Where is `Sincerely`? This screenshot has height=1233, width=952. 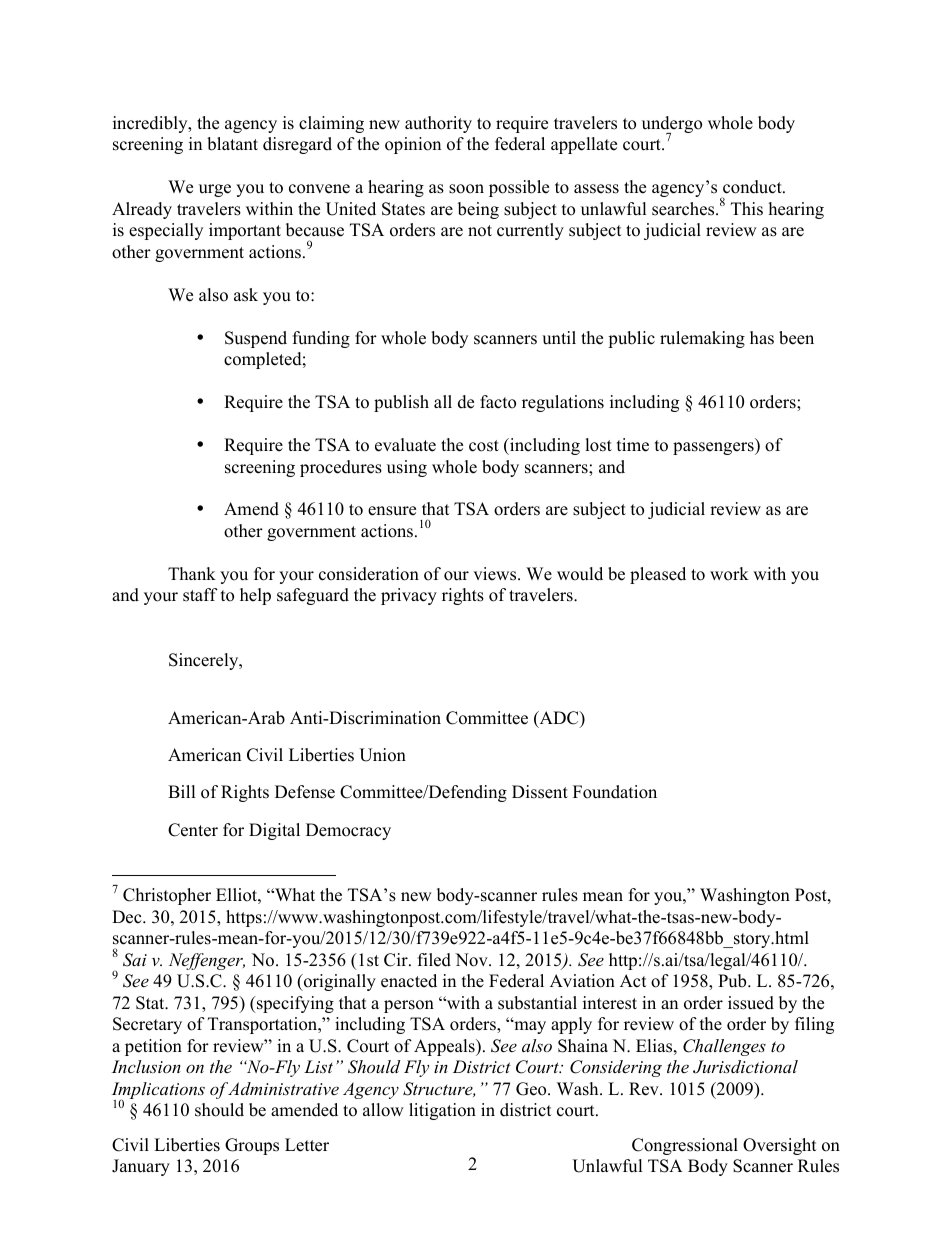
Sincerely is located at coordinates (205, 661).
